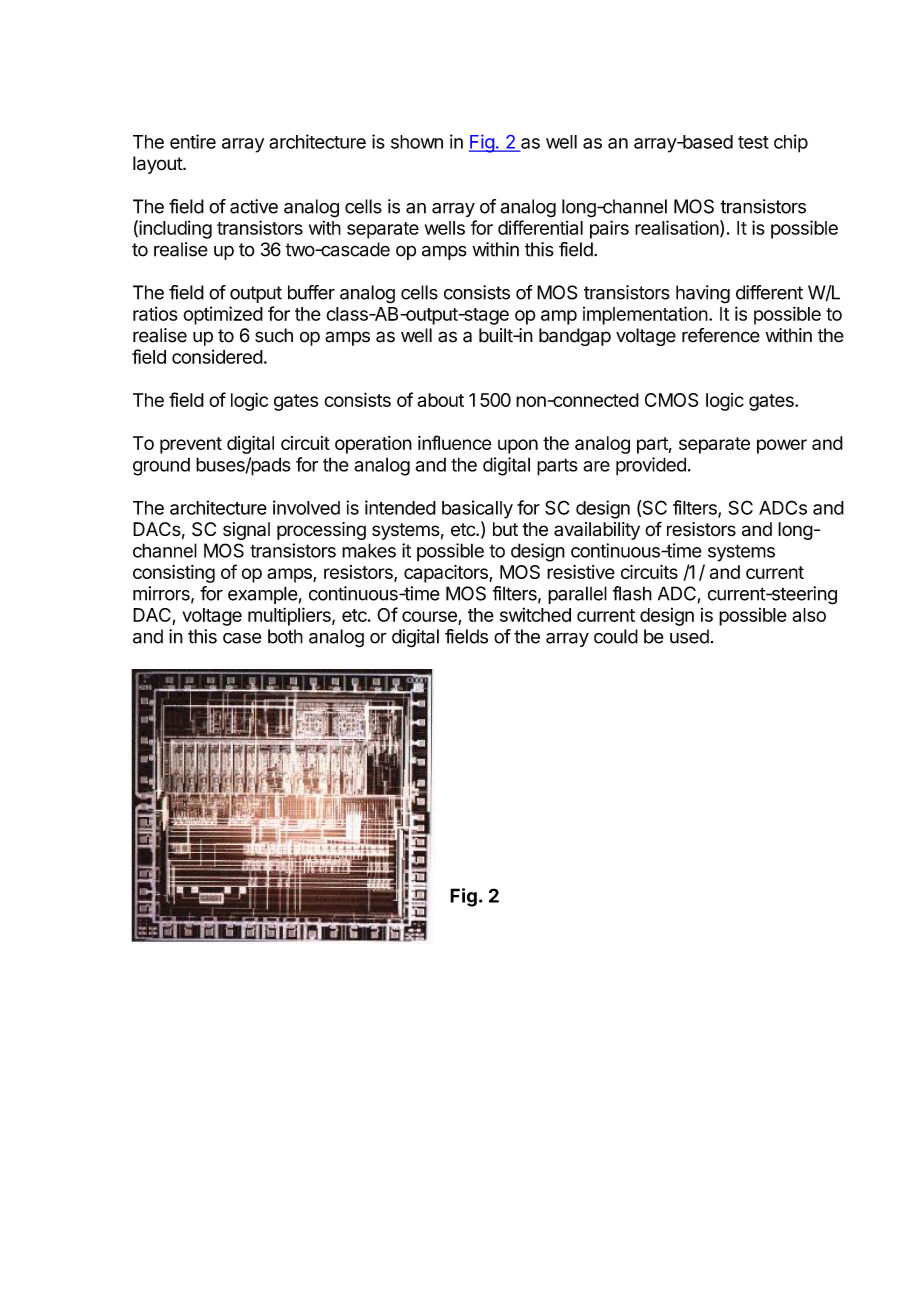  Describe the element at coordinates (753, 142) in the screenshot. I see `test` at that location.
